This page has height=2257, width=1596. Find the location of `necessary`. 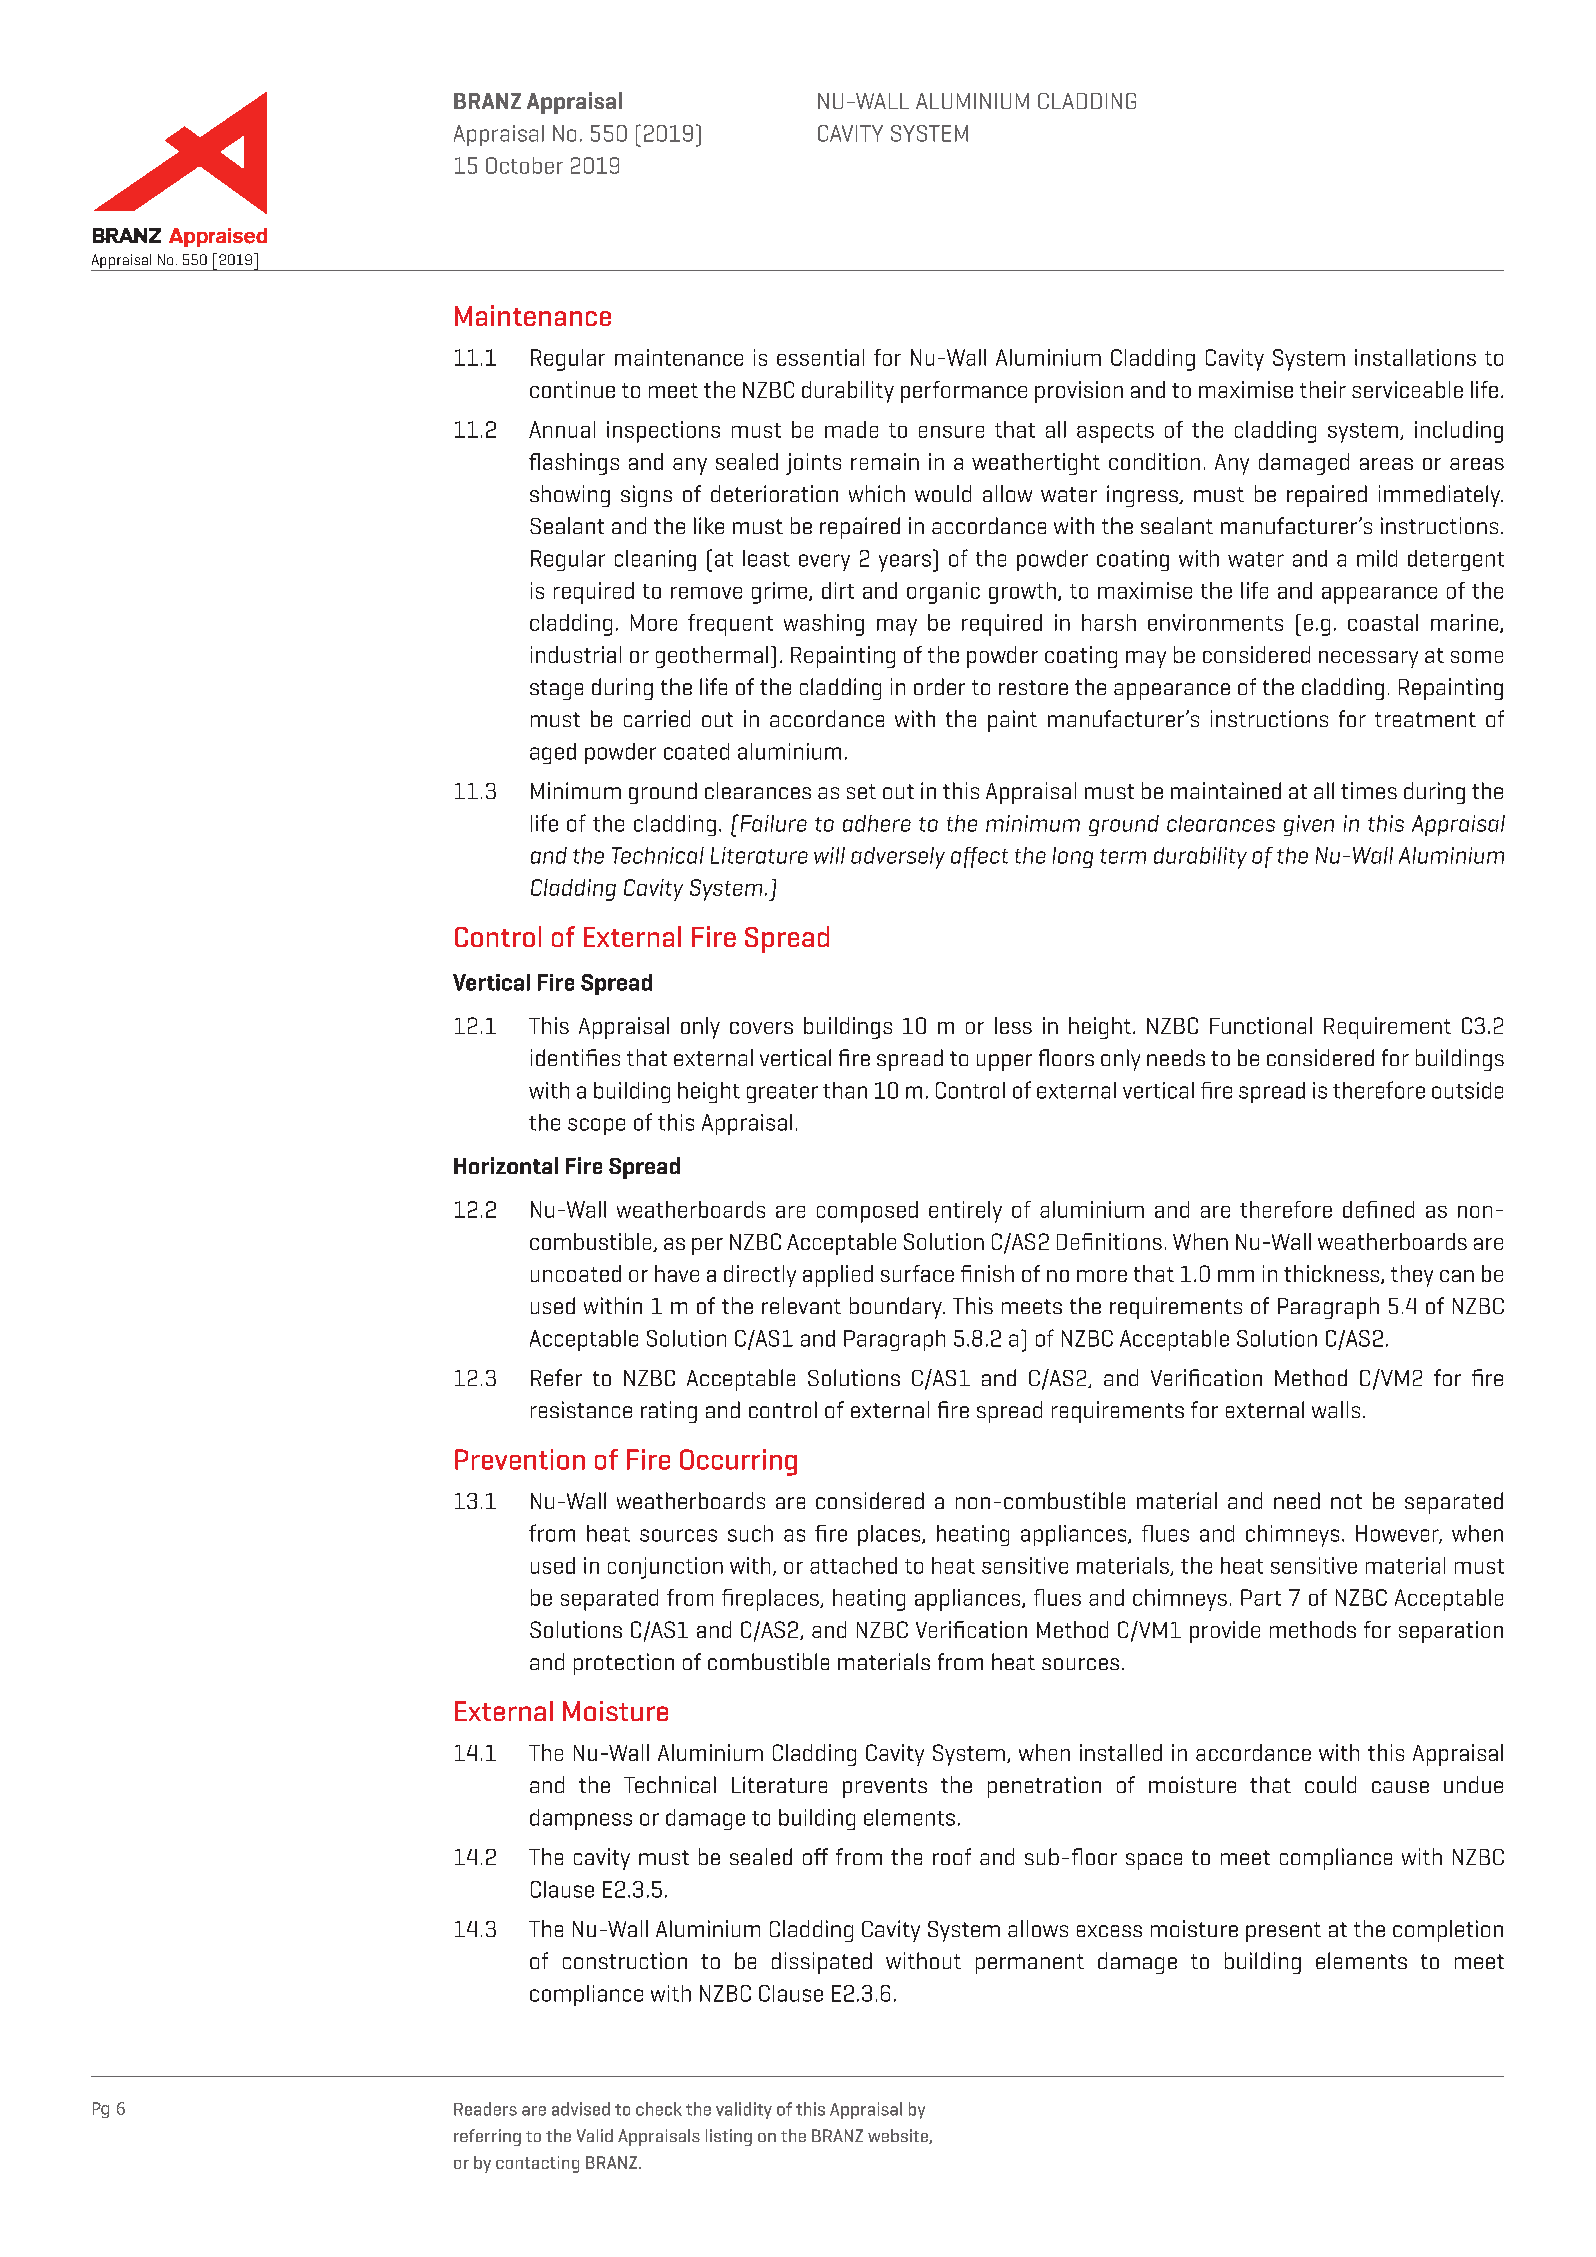

necessary is located at coordinates (1368, 659).
